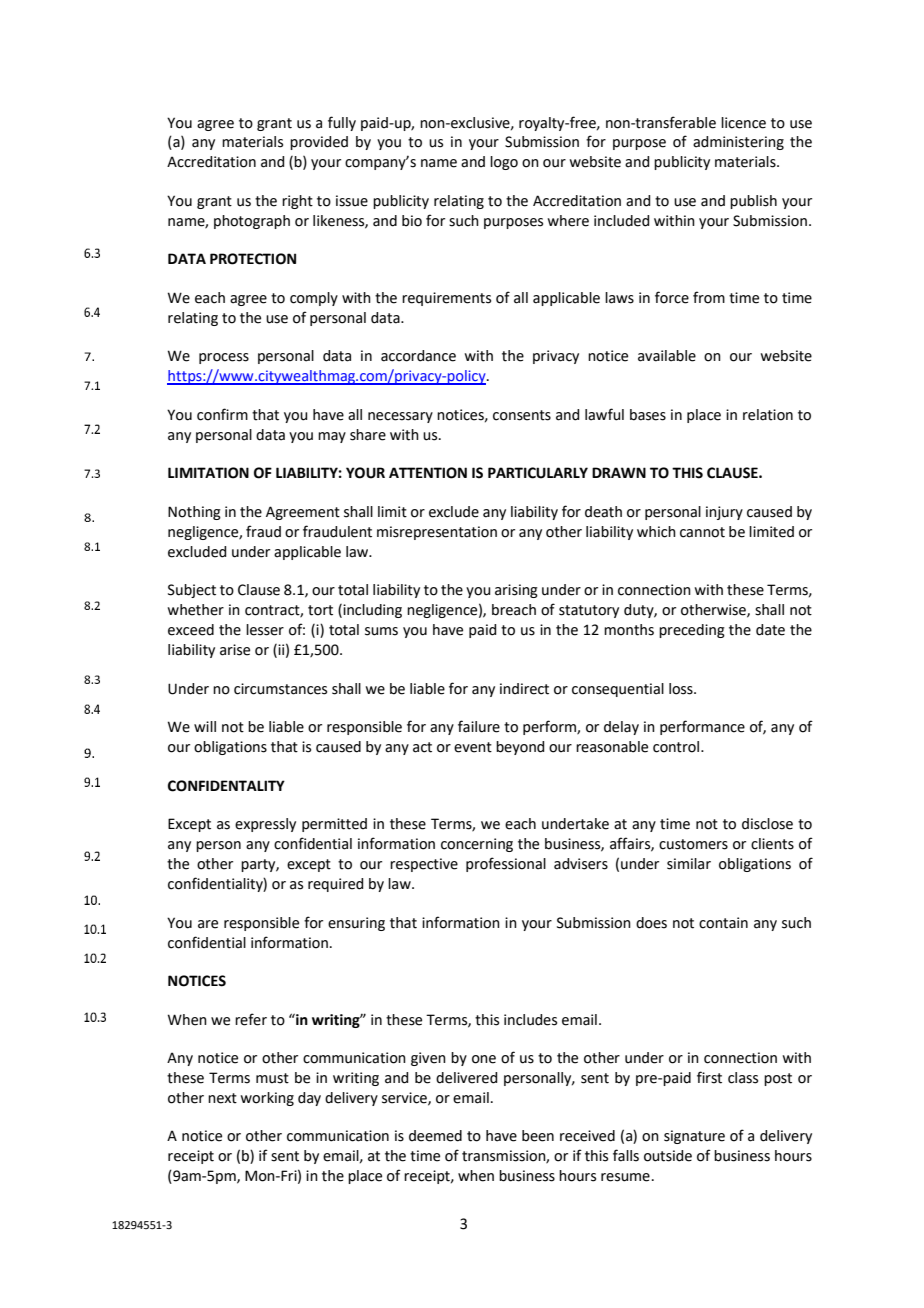 The width and height of the document is (924, 1308). What do you see at coordinates (504, 163) in the document?
I see `logo` at bounding box center [504, 163].
